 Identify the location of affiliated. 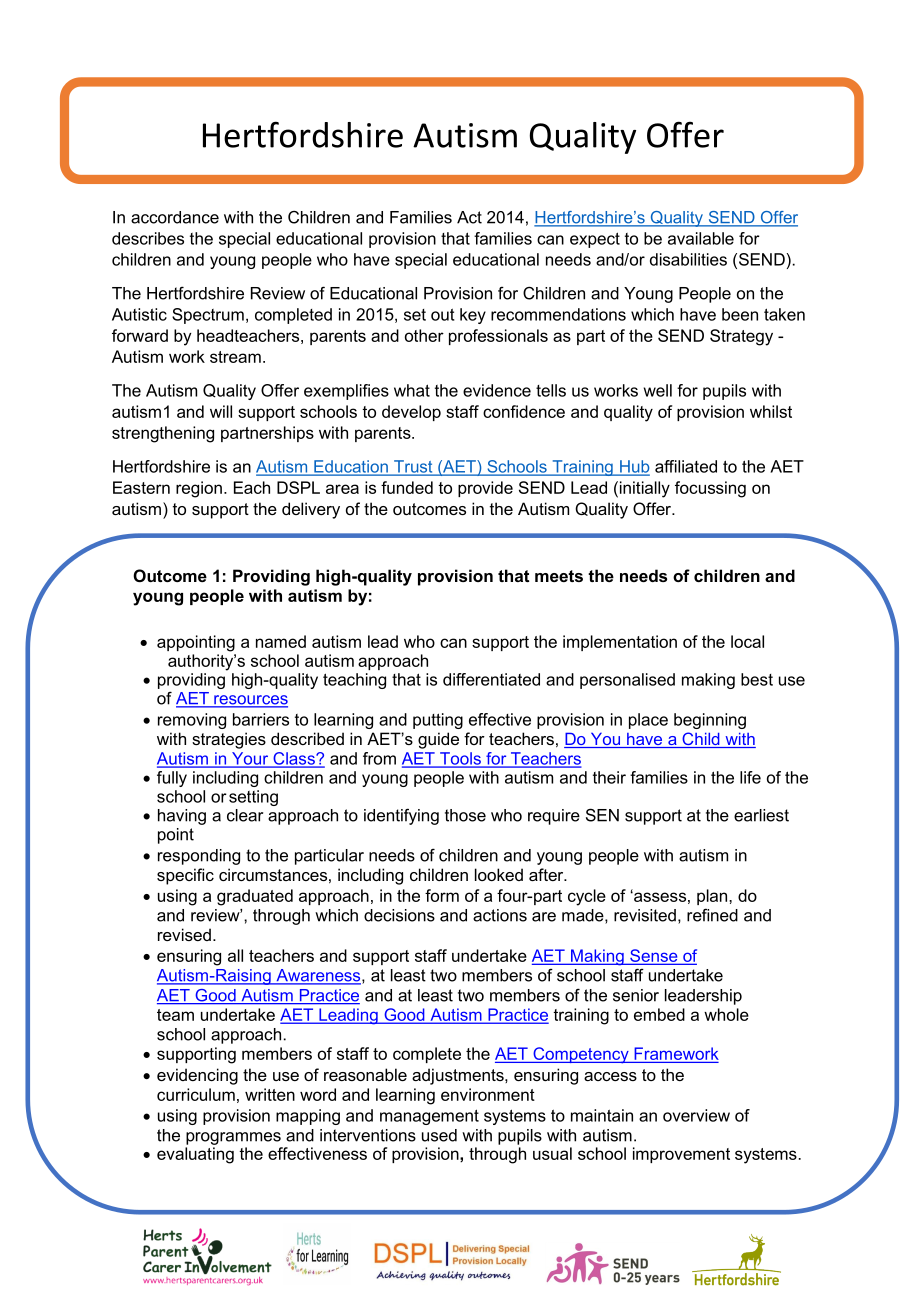
(686, 466).
